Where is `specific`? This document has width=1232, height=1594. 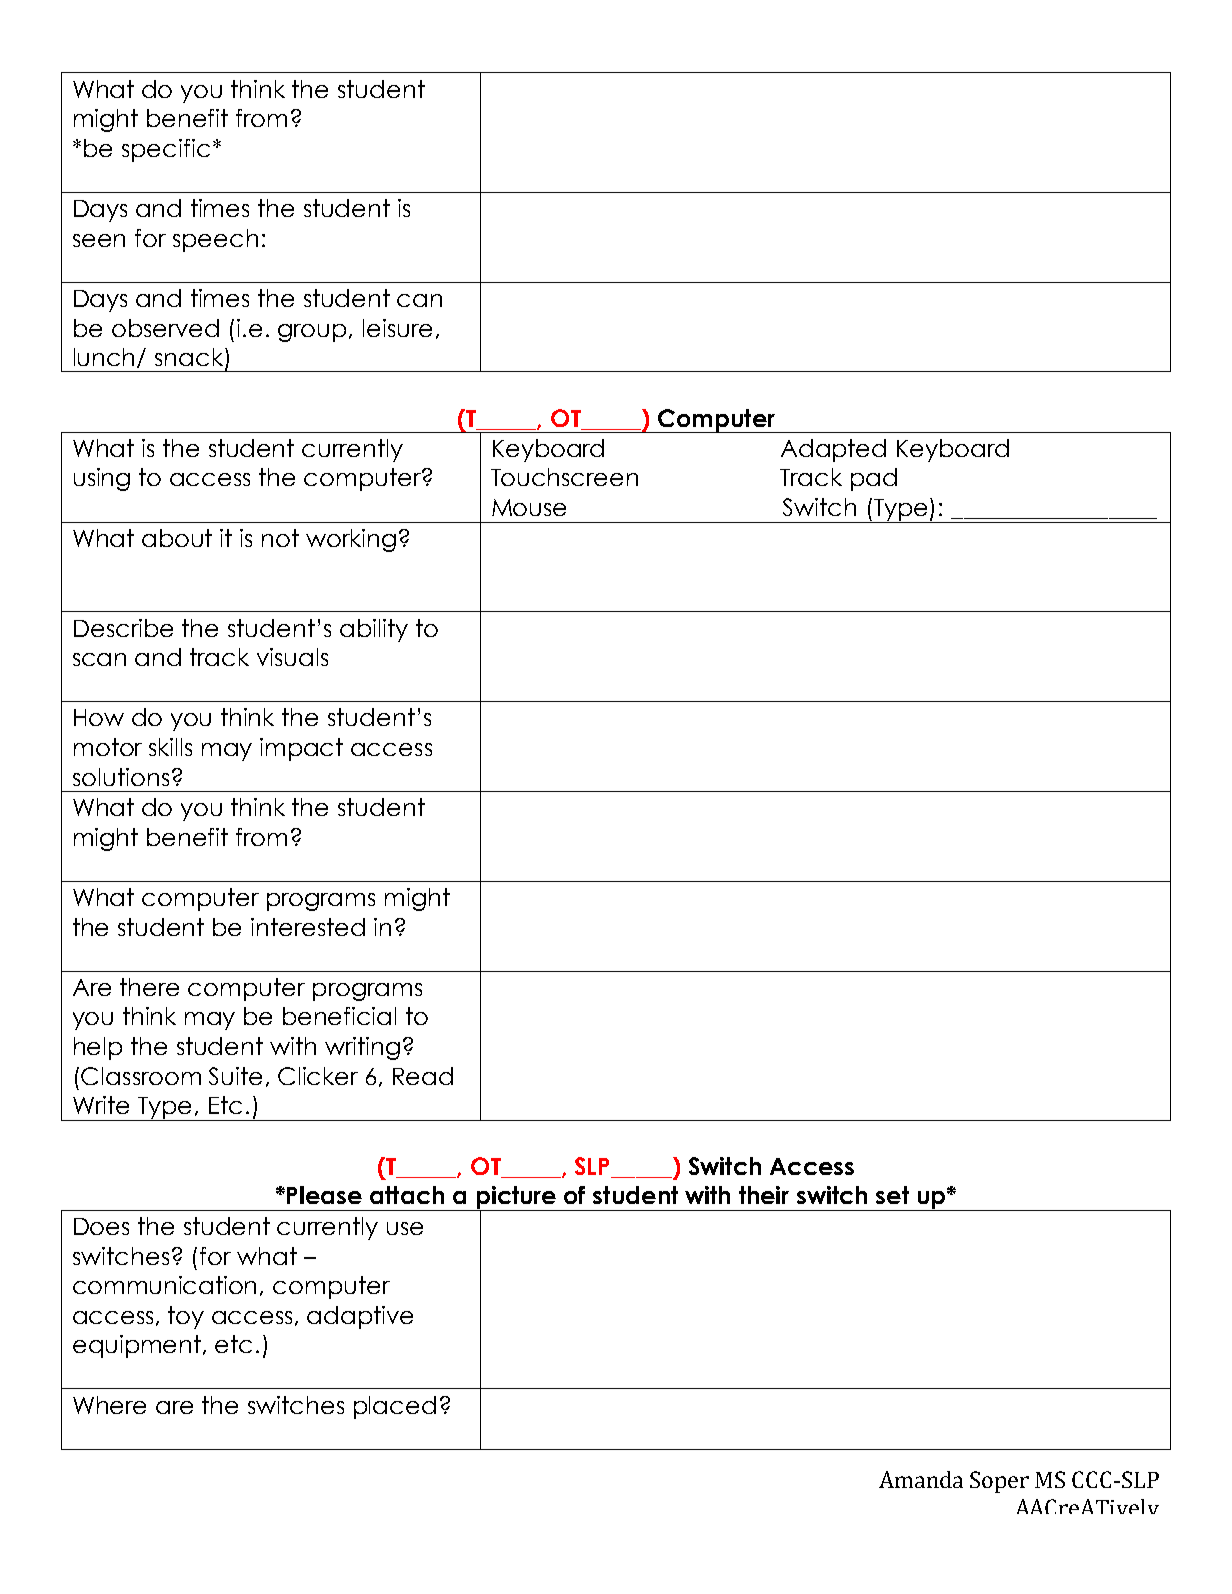 specific is located at coordinates (166, 150).
